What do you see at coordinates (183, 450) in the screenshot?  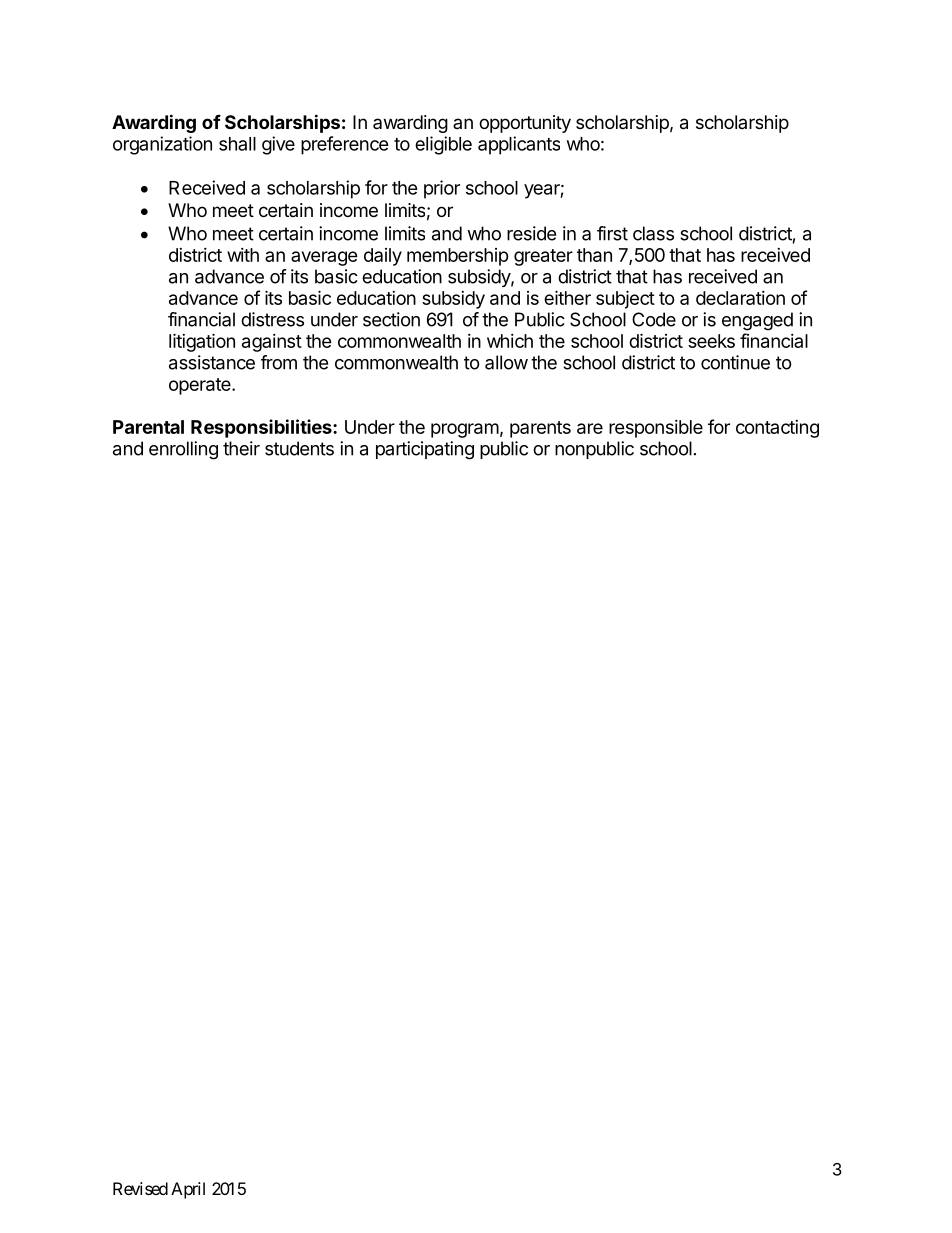 I see `enrolling` at bounding box center [183, 450].
